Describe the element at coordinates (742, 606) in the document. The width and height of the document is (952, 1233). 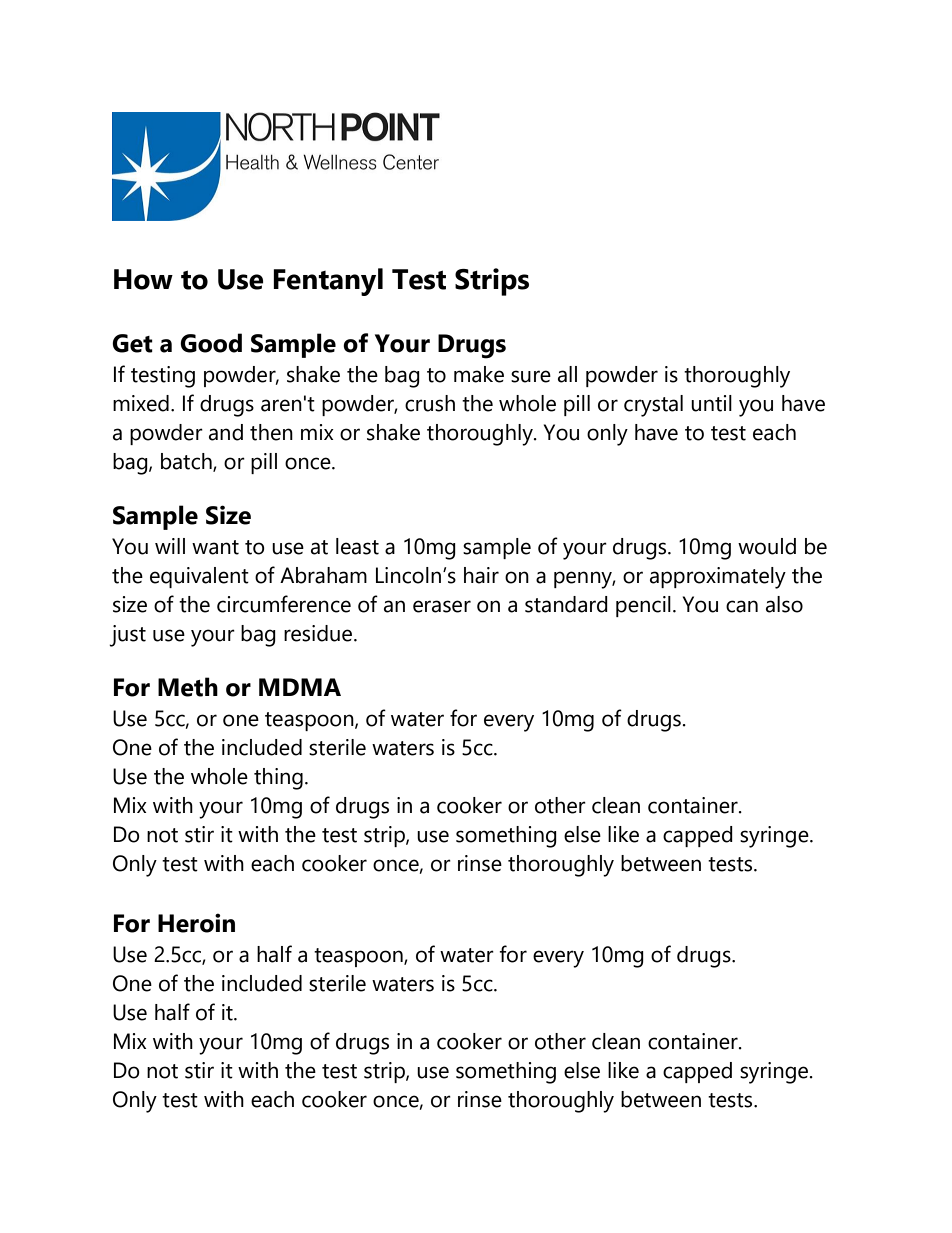
I see `can` at that location.
